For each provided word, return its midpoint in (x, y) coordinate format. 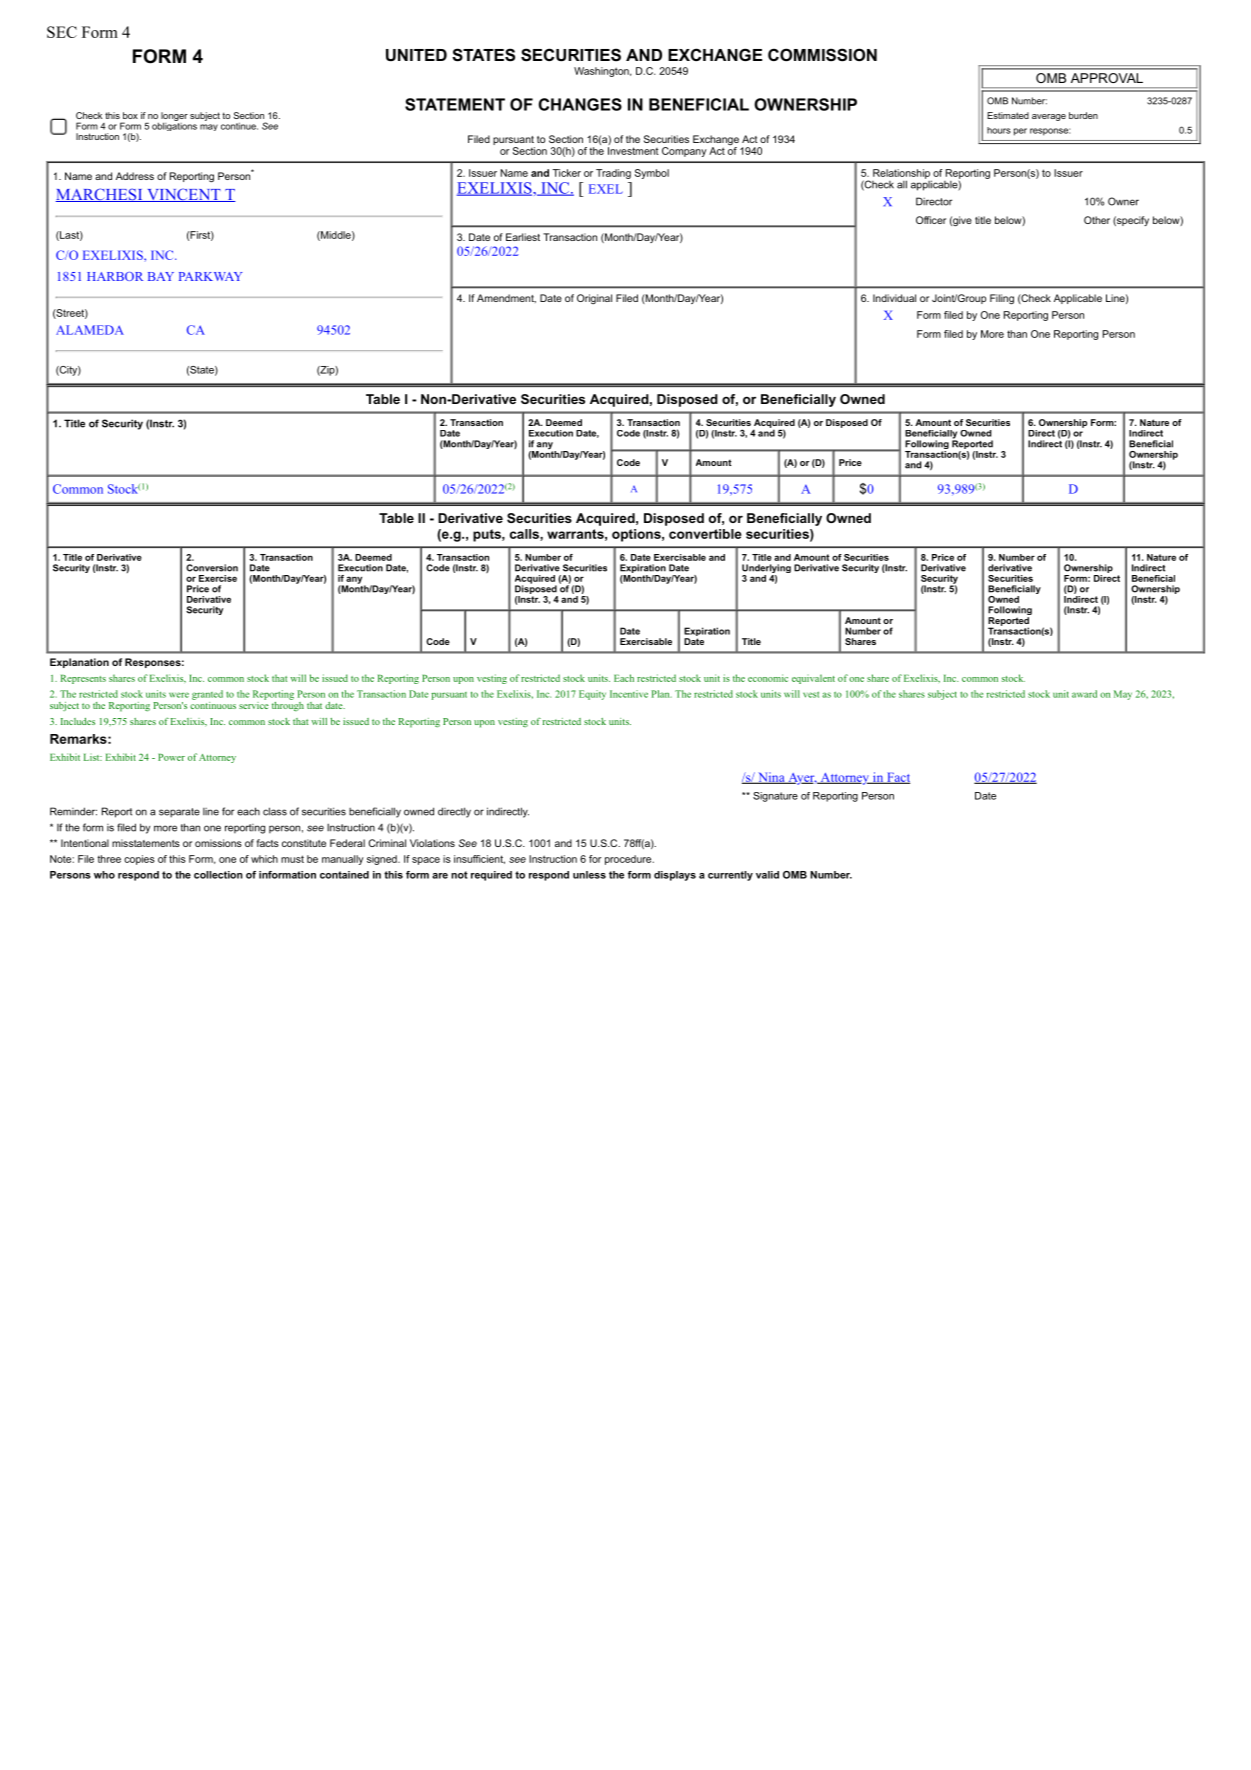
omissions (218, 843)
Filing (1002, 299)
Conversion (212, 568)
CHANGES (580, 104)
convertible (705, 534)
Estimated (1008, 115)
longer (174, 117)
